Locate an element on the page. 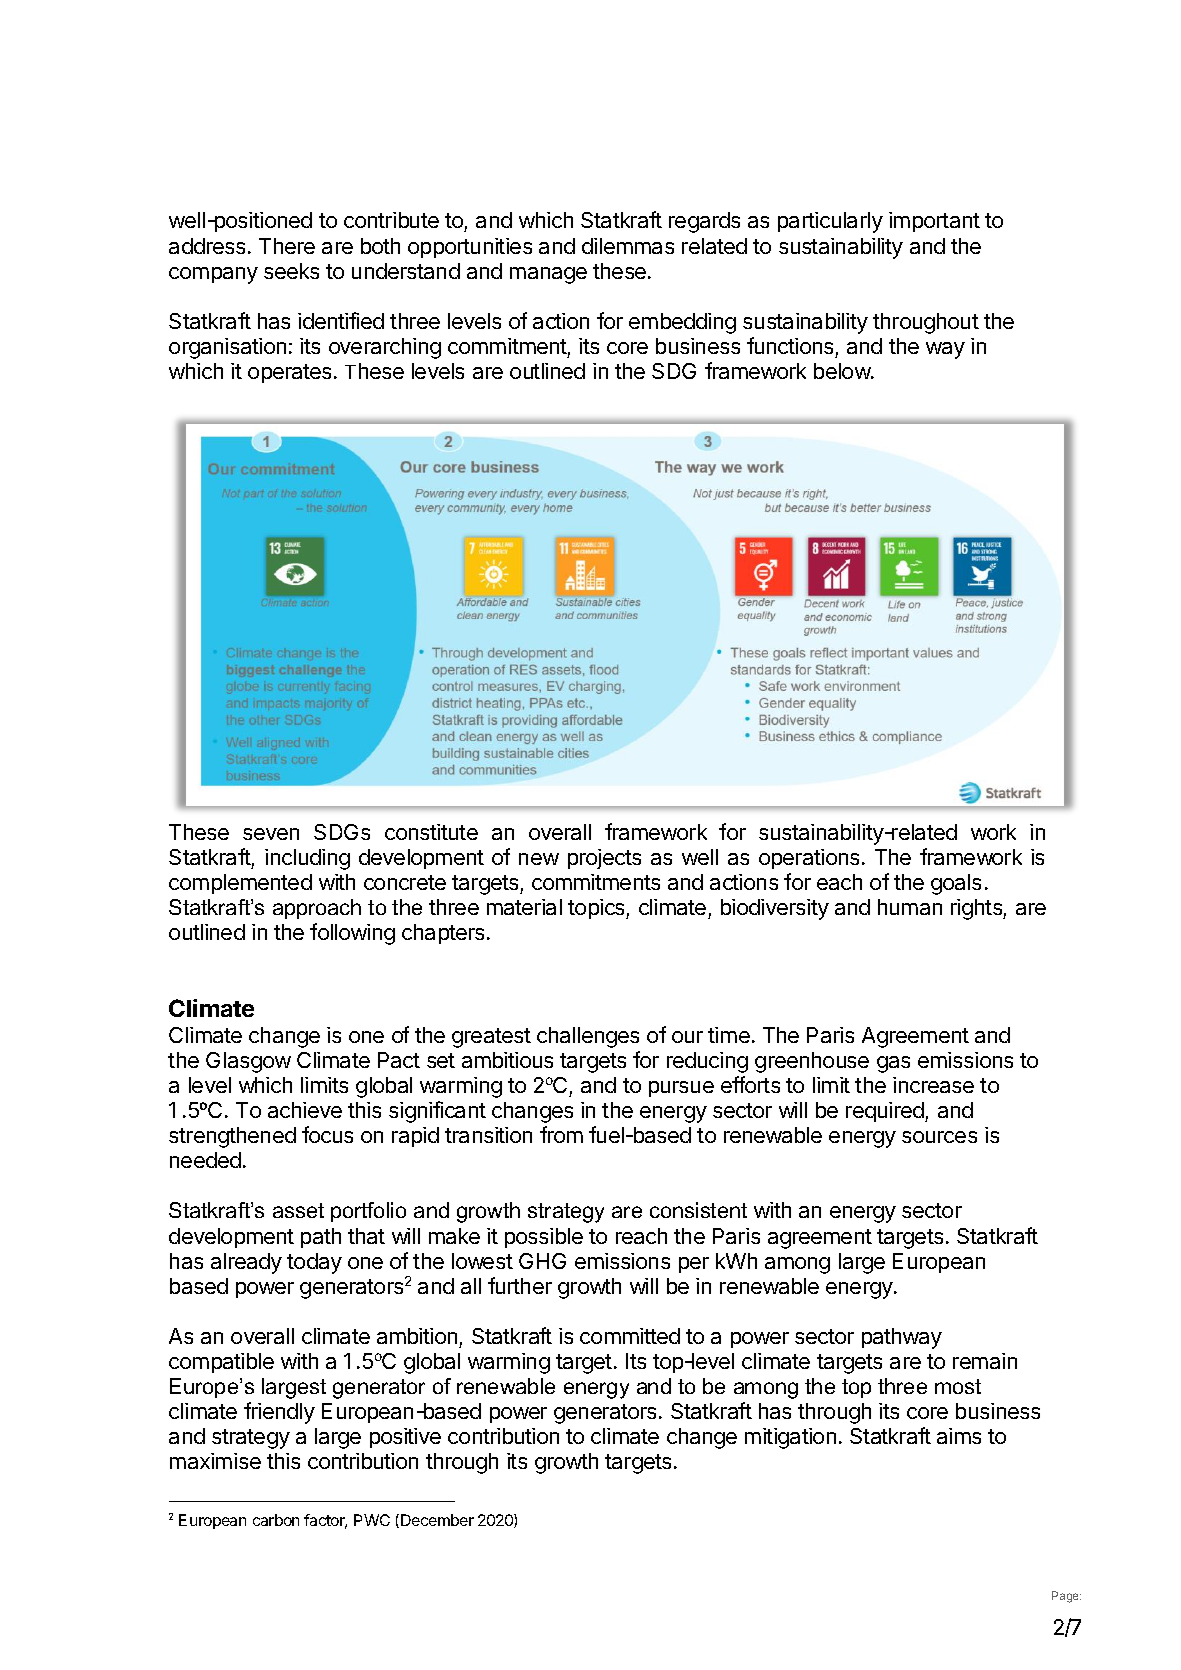 The width and height of the document is (1181, 1670). sources is located at coordinates (939, 1137).
